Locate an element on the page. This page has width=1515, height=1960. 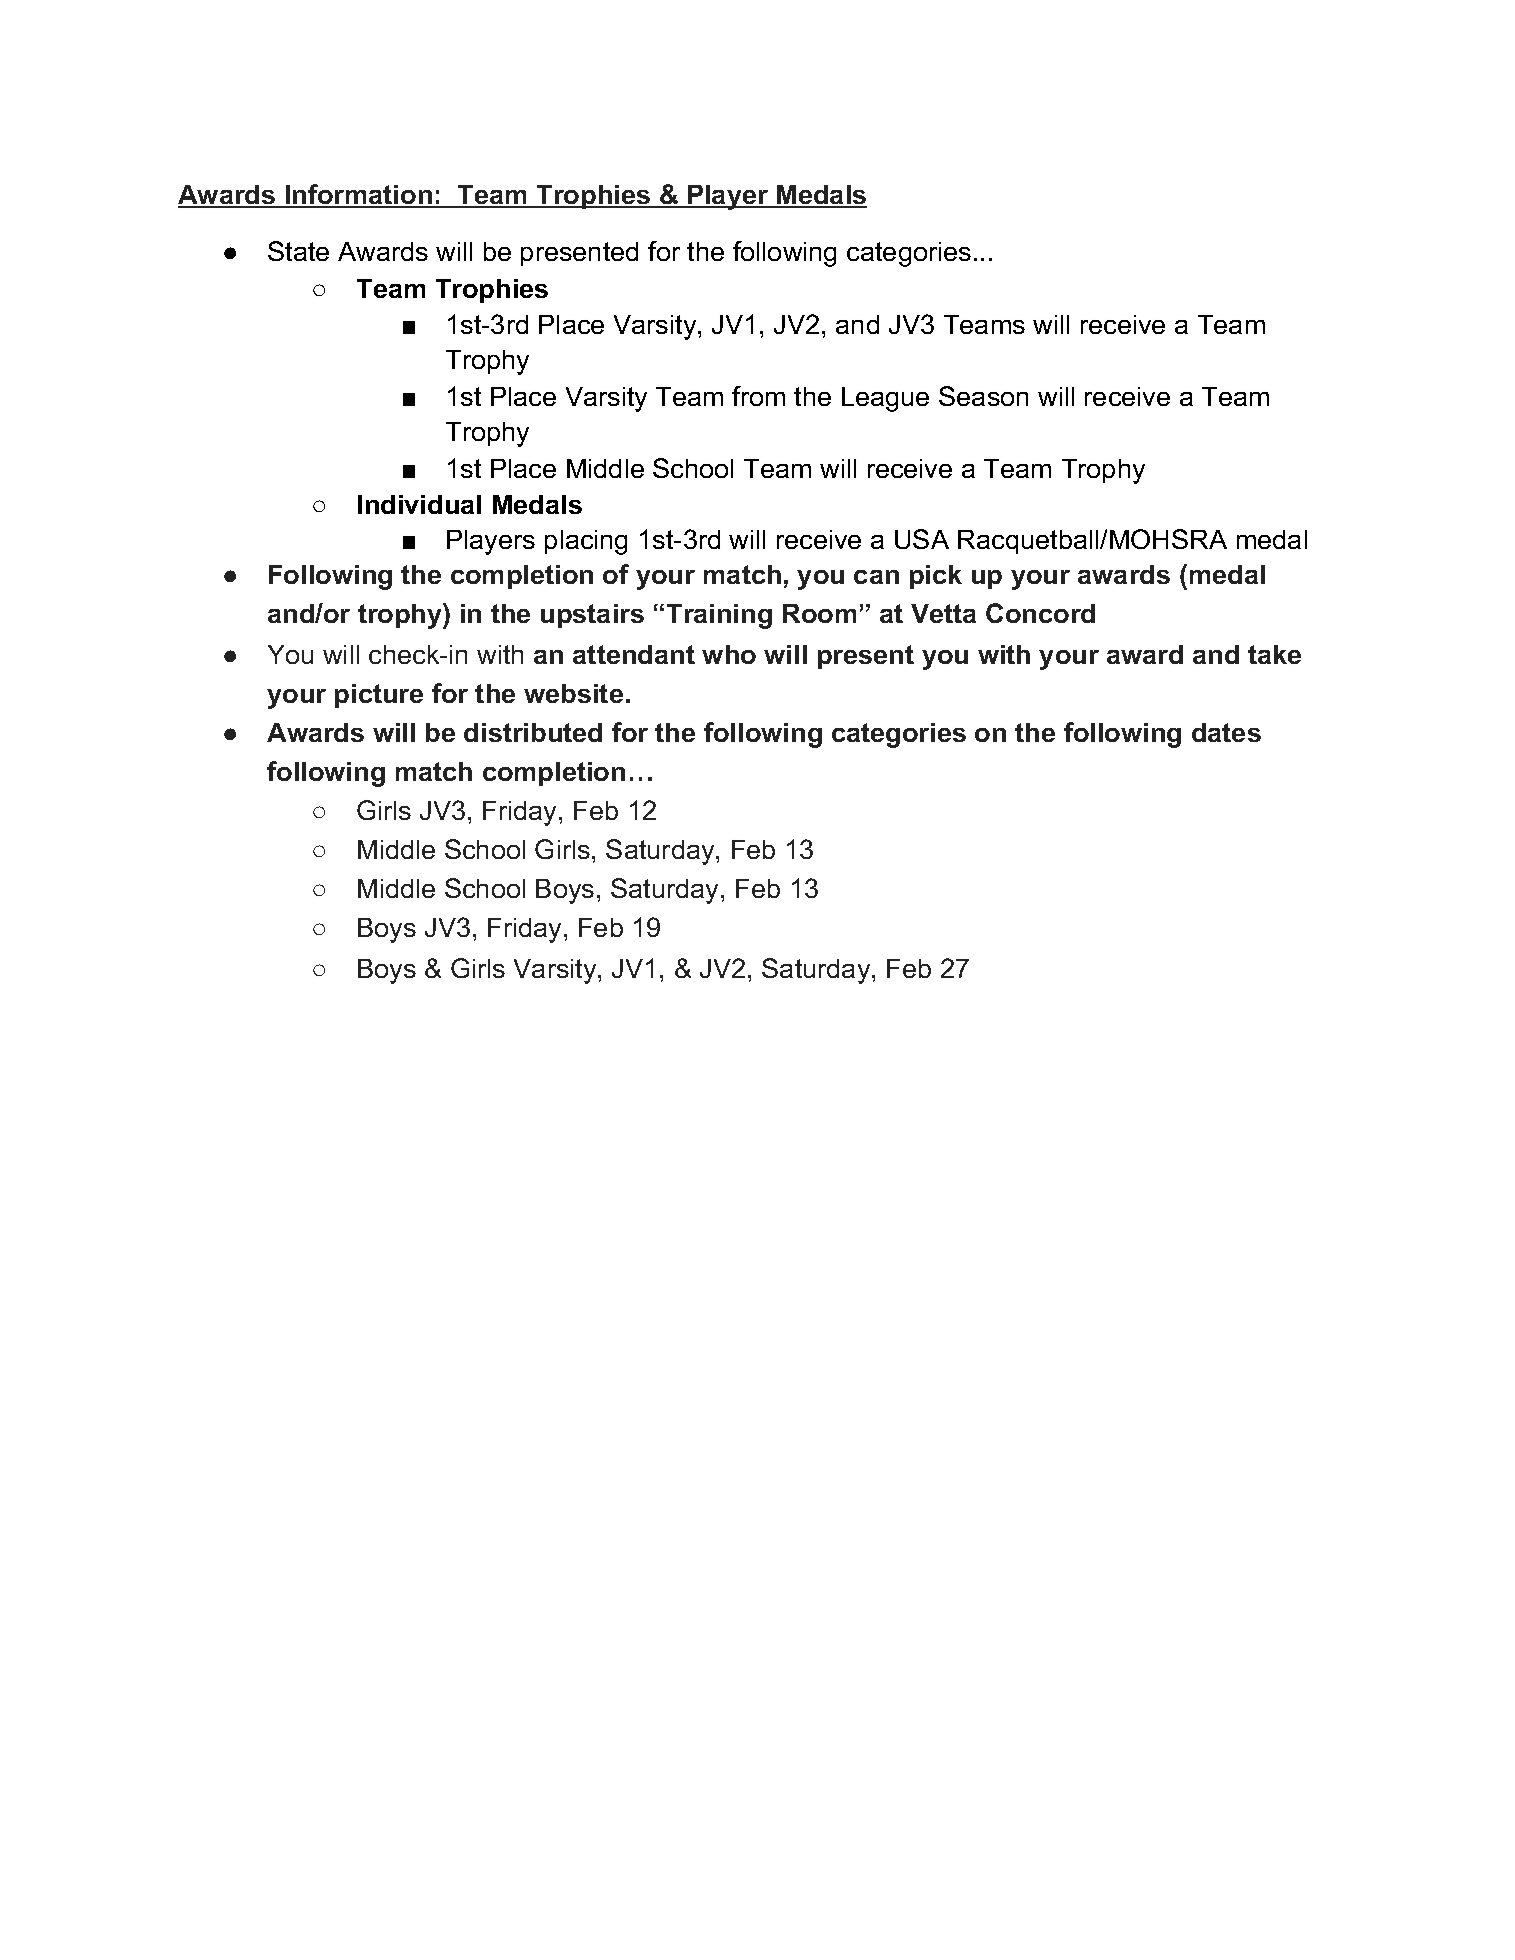
Individual is located at coordinates (419, 504).
